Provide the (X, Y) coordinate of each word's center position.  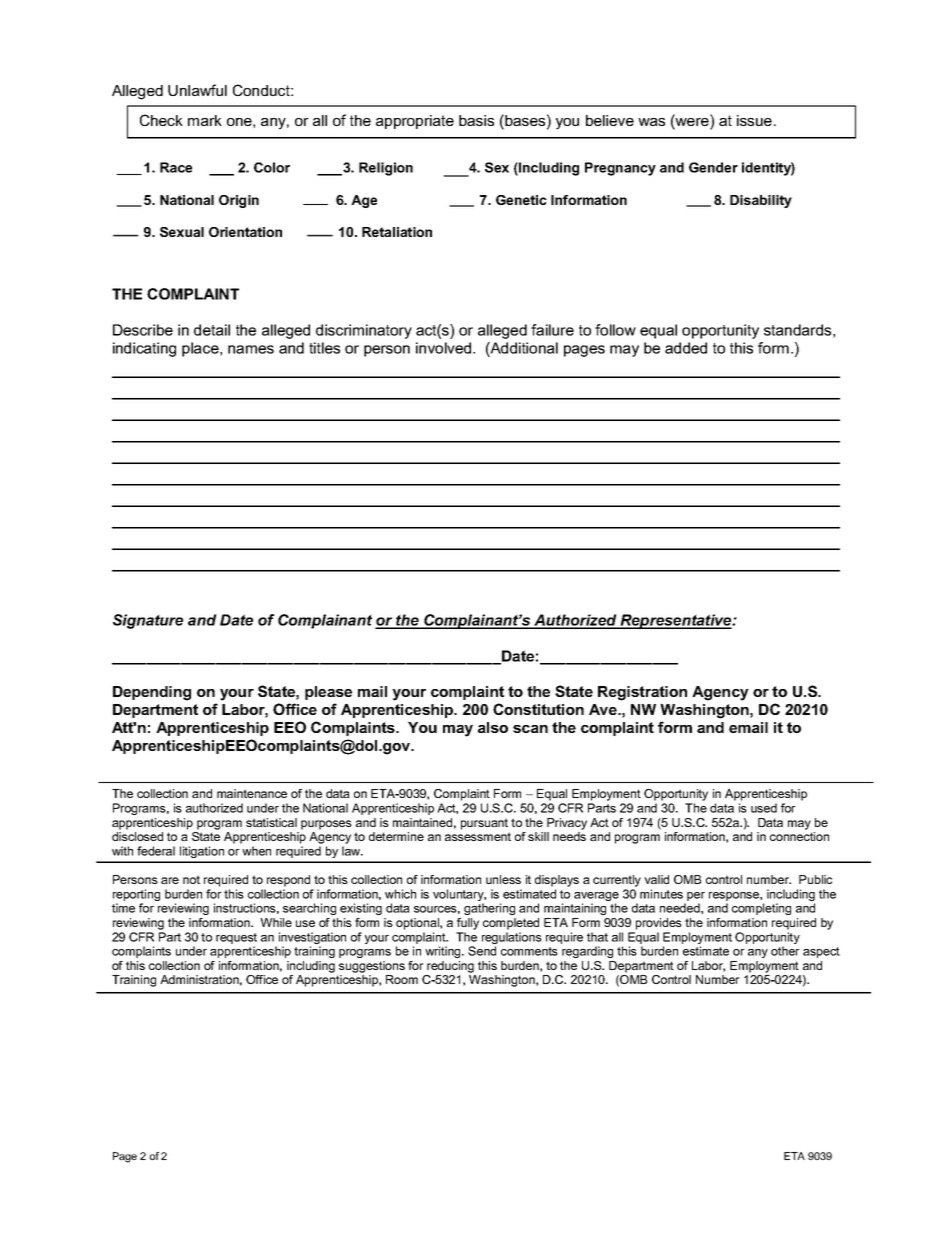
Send (482, 951)
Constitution (538, 709)
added (686, 348)
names (251, 349)
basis (476, 120)
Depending (152, 693)
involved (445, 348)
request (236, 938)
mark (205, 120)
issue (754, 120)
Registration (642, 693)
